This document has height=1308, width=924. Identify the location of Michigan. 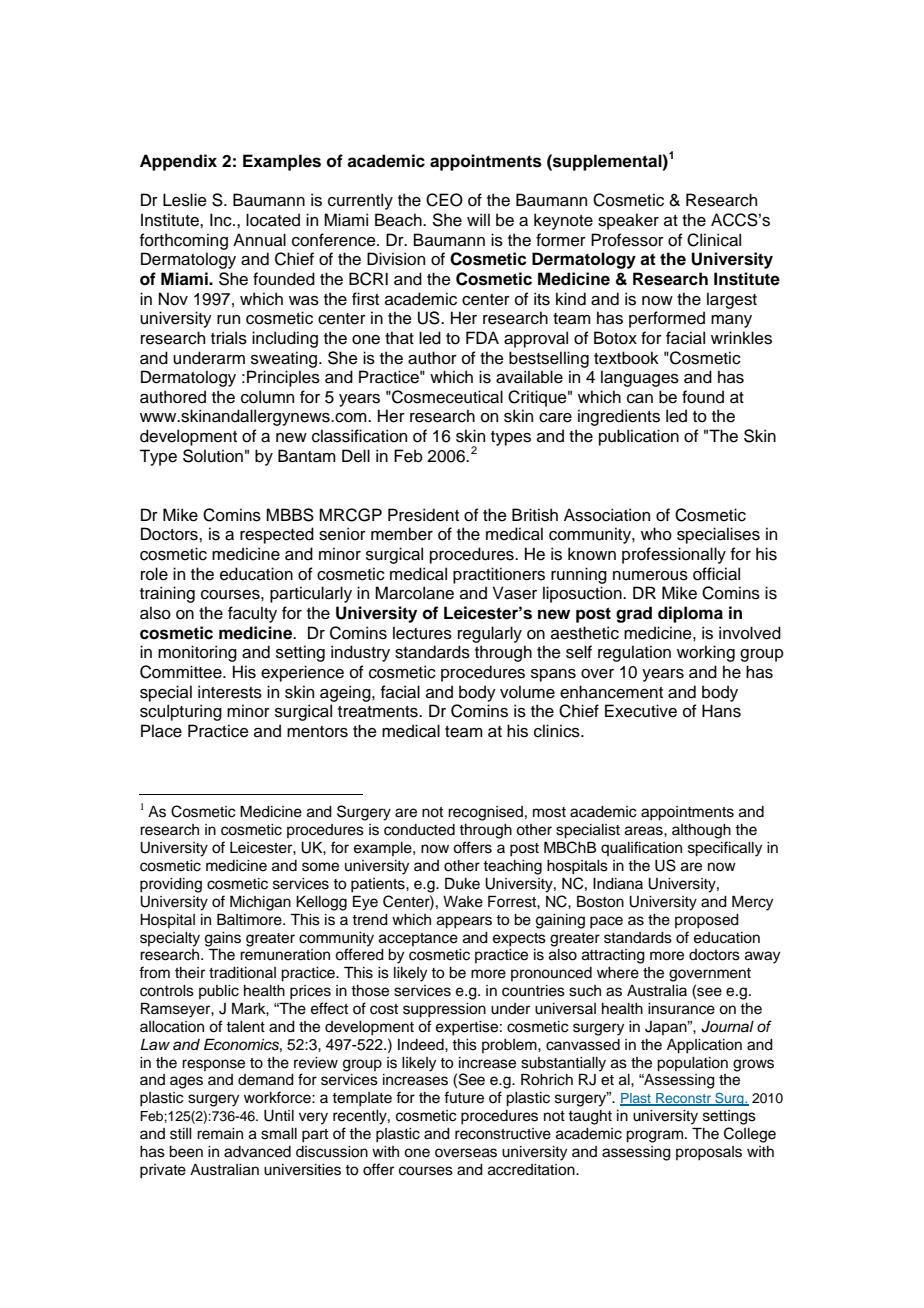
(260, 903).
